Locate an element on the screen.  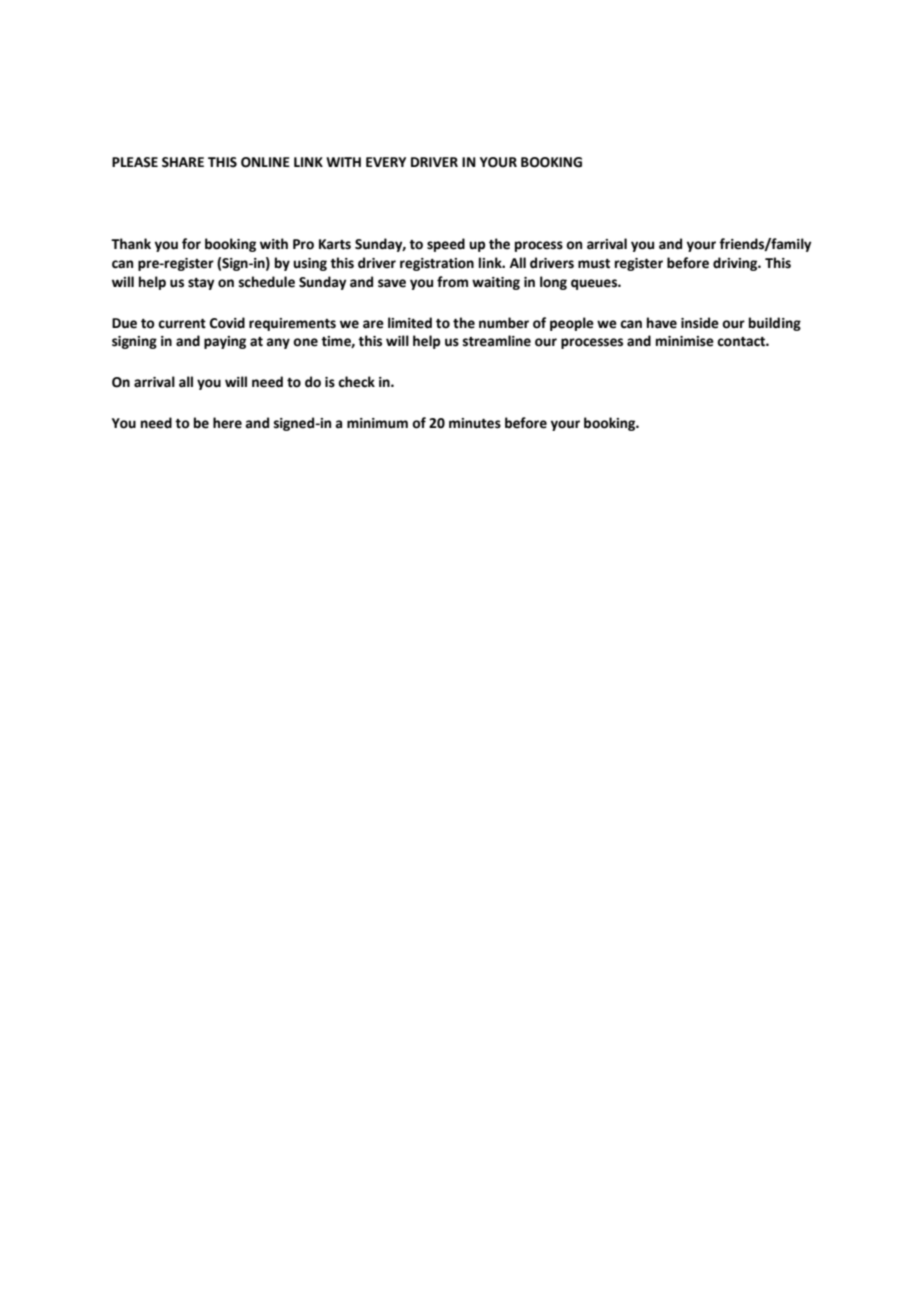
Thank is located at coordinates (131, 244).
